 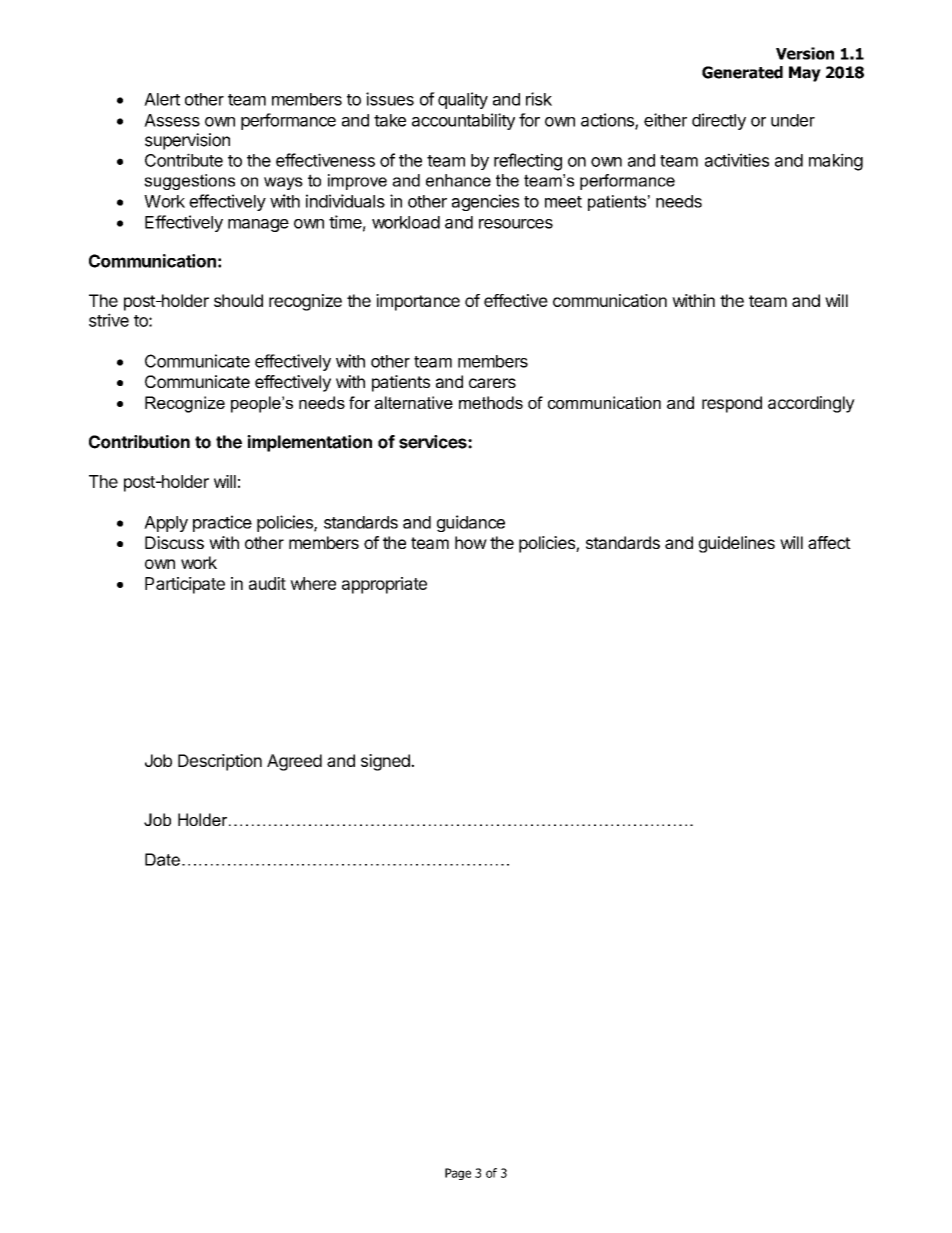 What do you see at coordinates (185, 585) in the screenshot?
I see `Participate` at bounding box center [185, 585].
